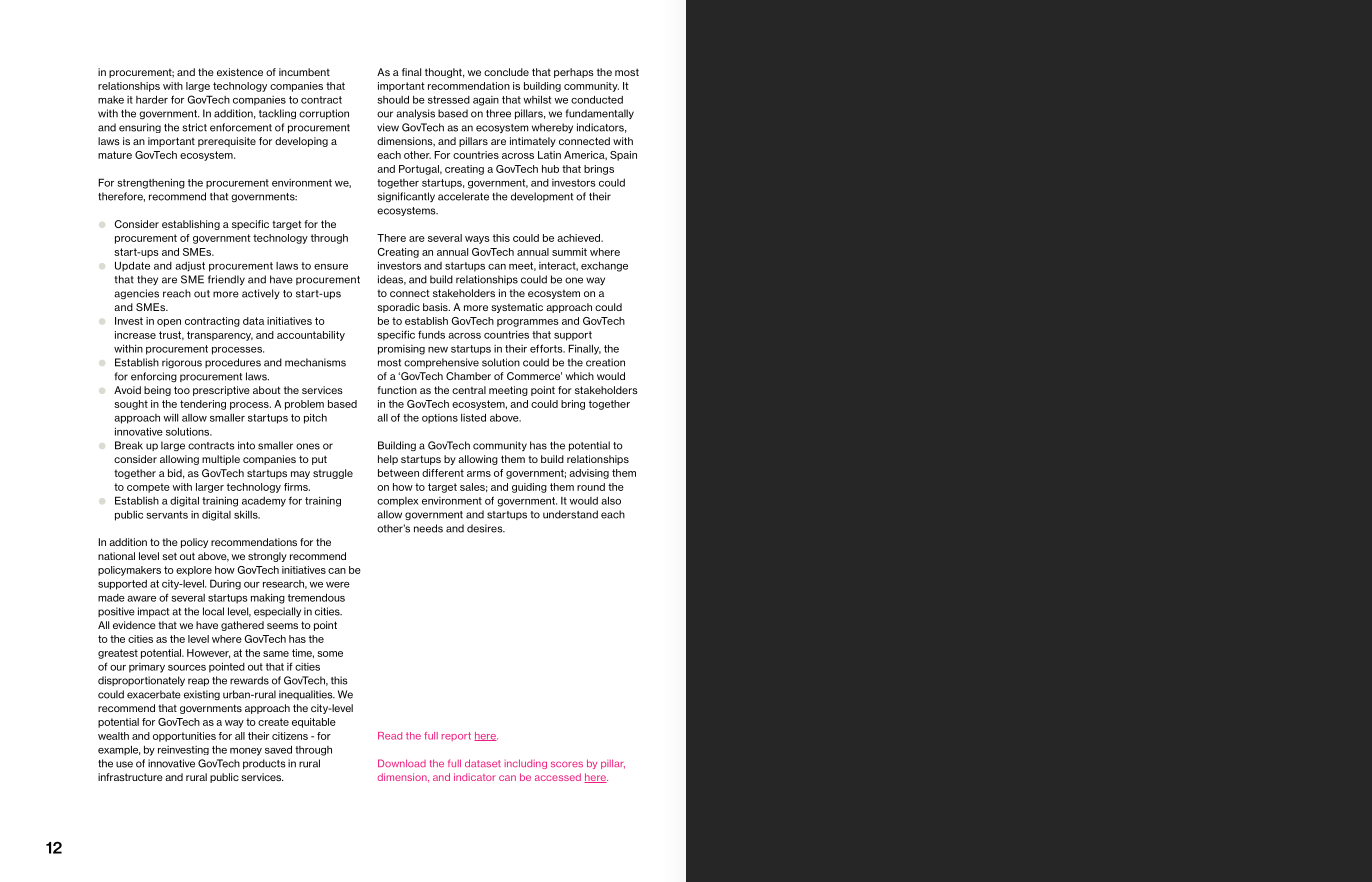  What do you see at coordinates (184, 737) in the document?
I see `opportunities` at bounding box center [184, 737].
